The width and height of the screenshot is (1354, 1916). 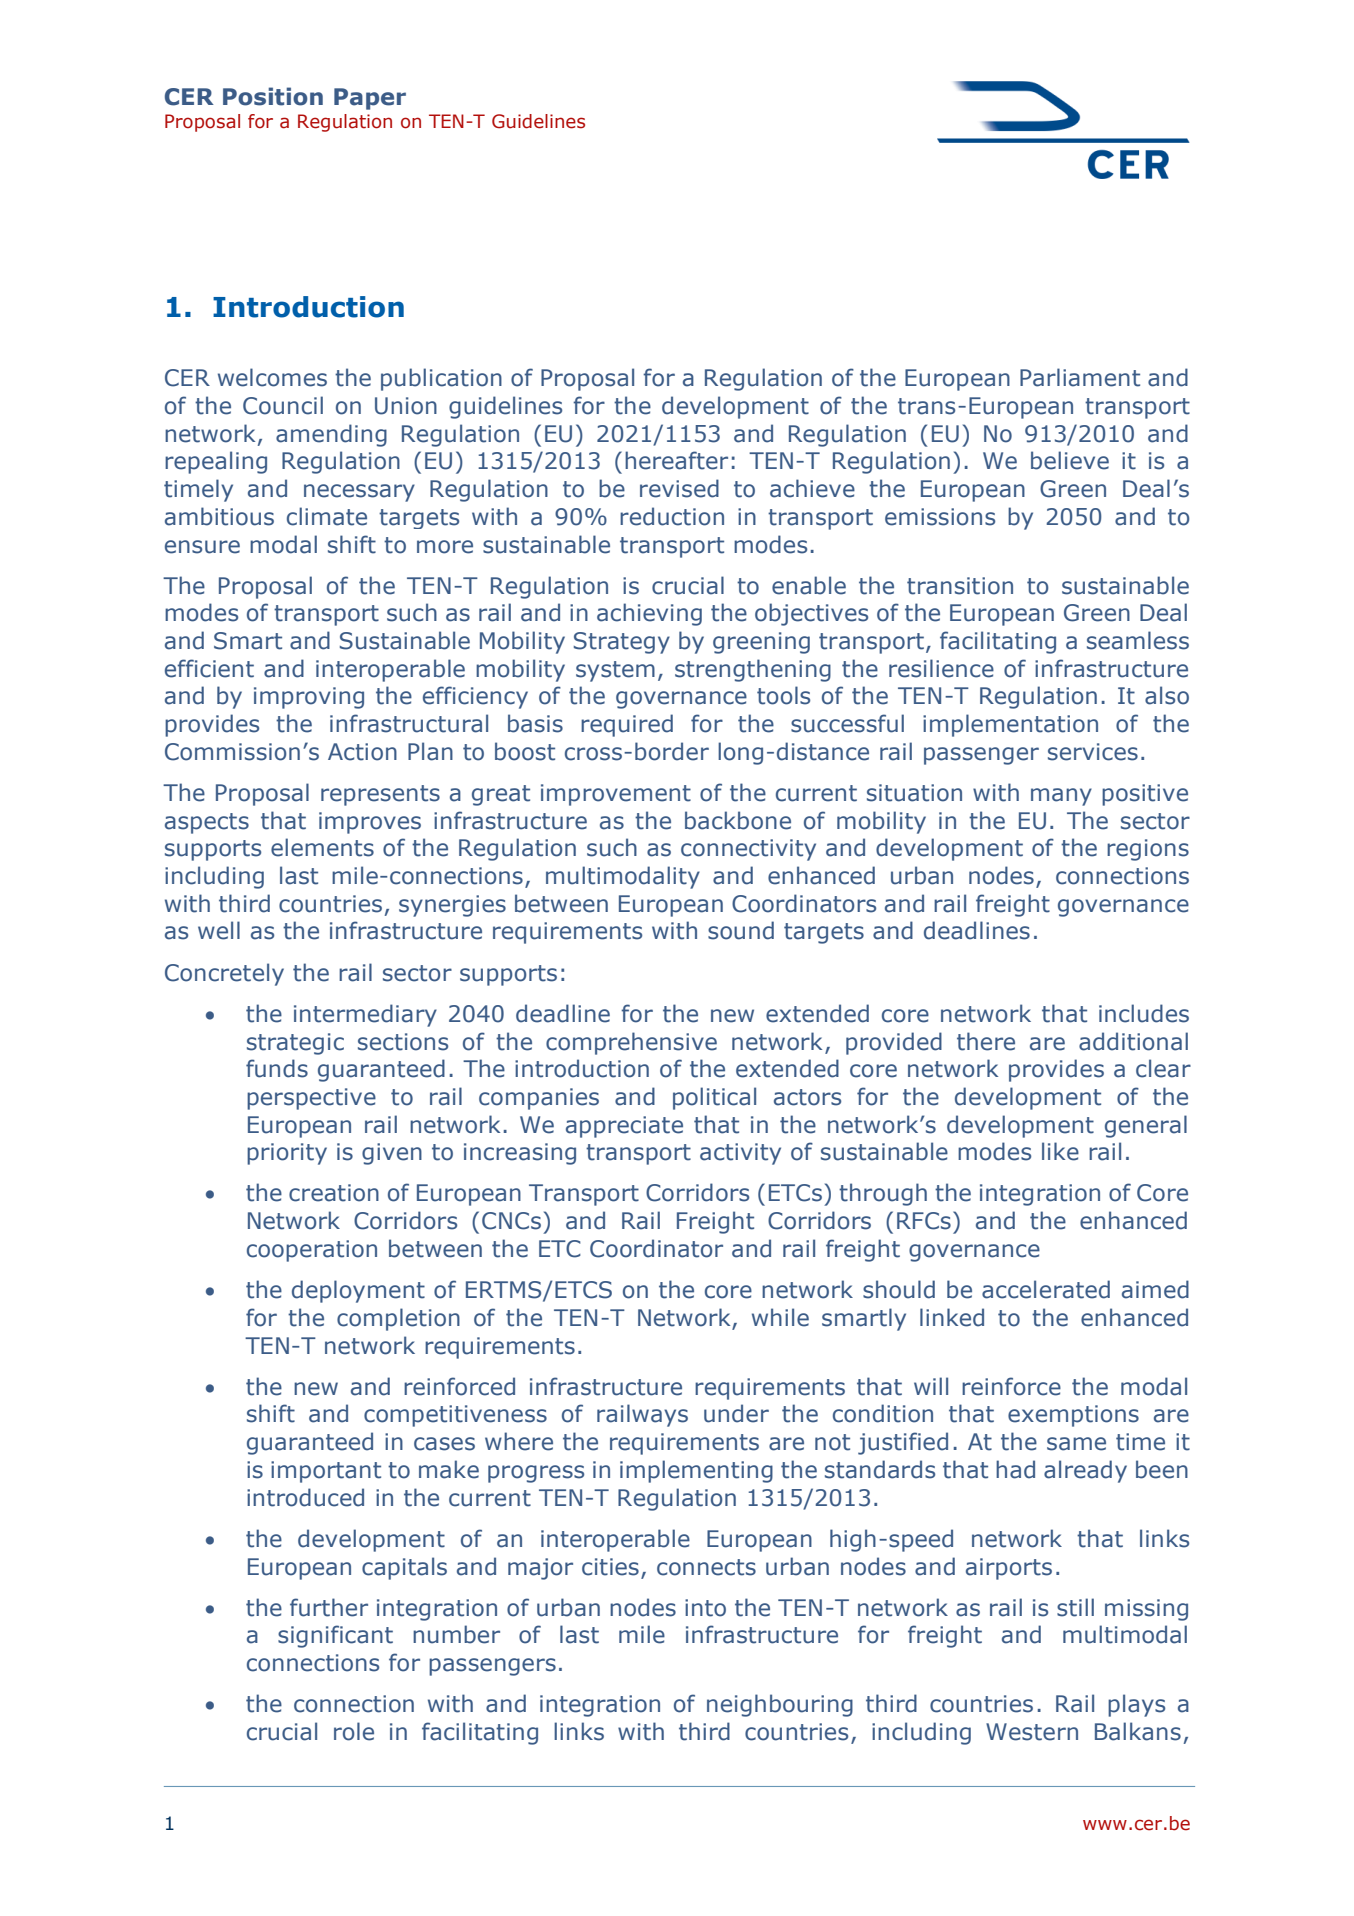 I want to click on significant, so click(x=335, y=1636).
